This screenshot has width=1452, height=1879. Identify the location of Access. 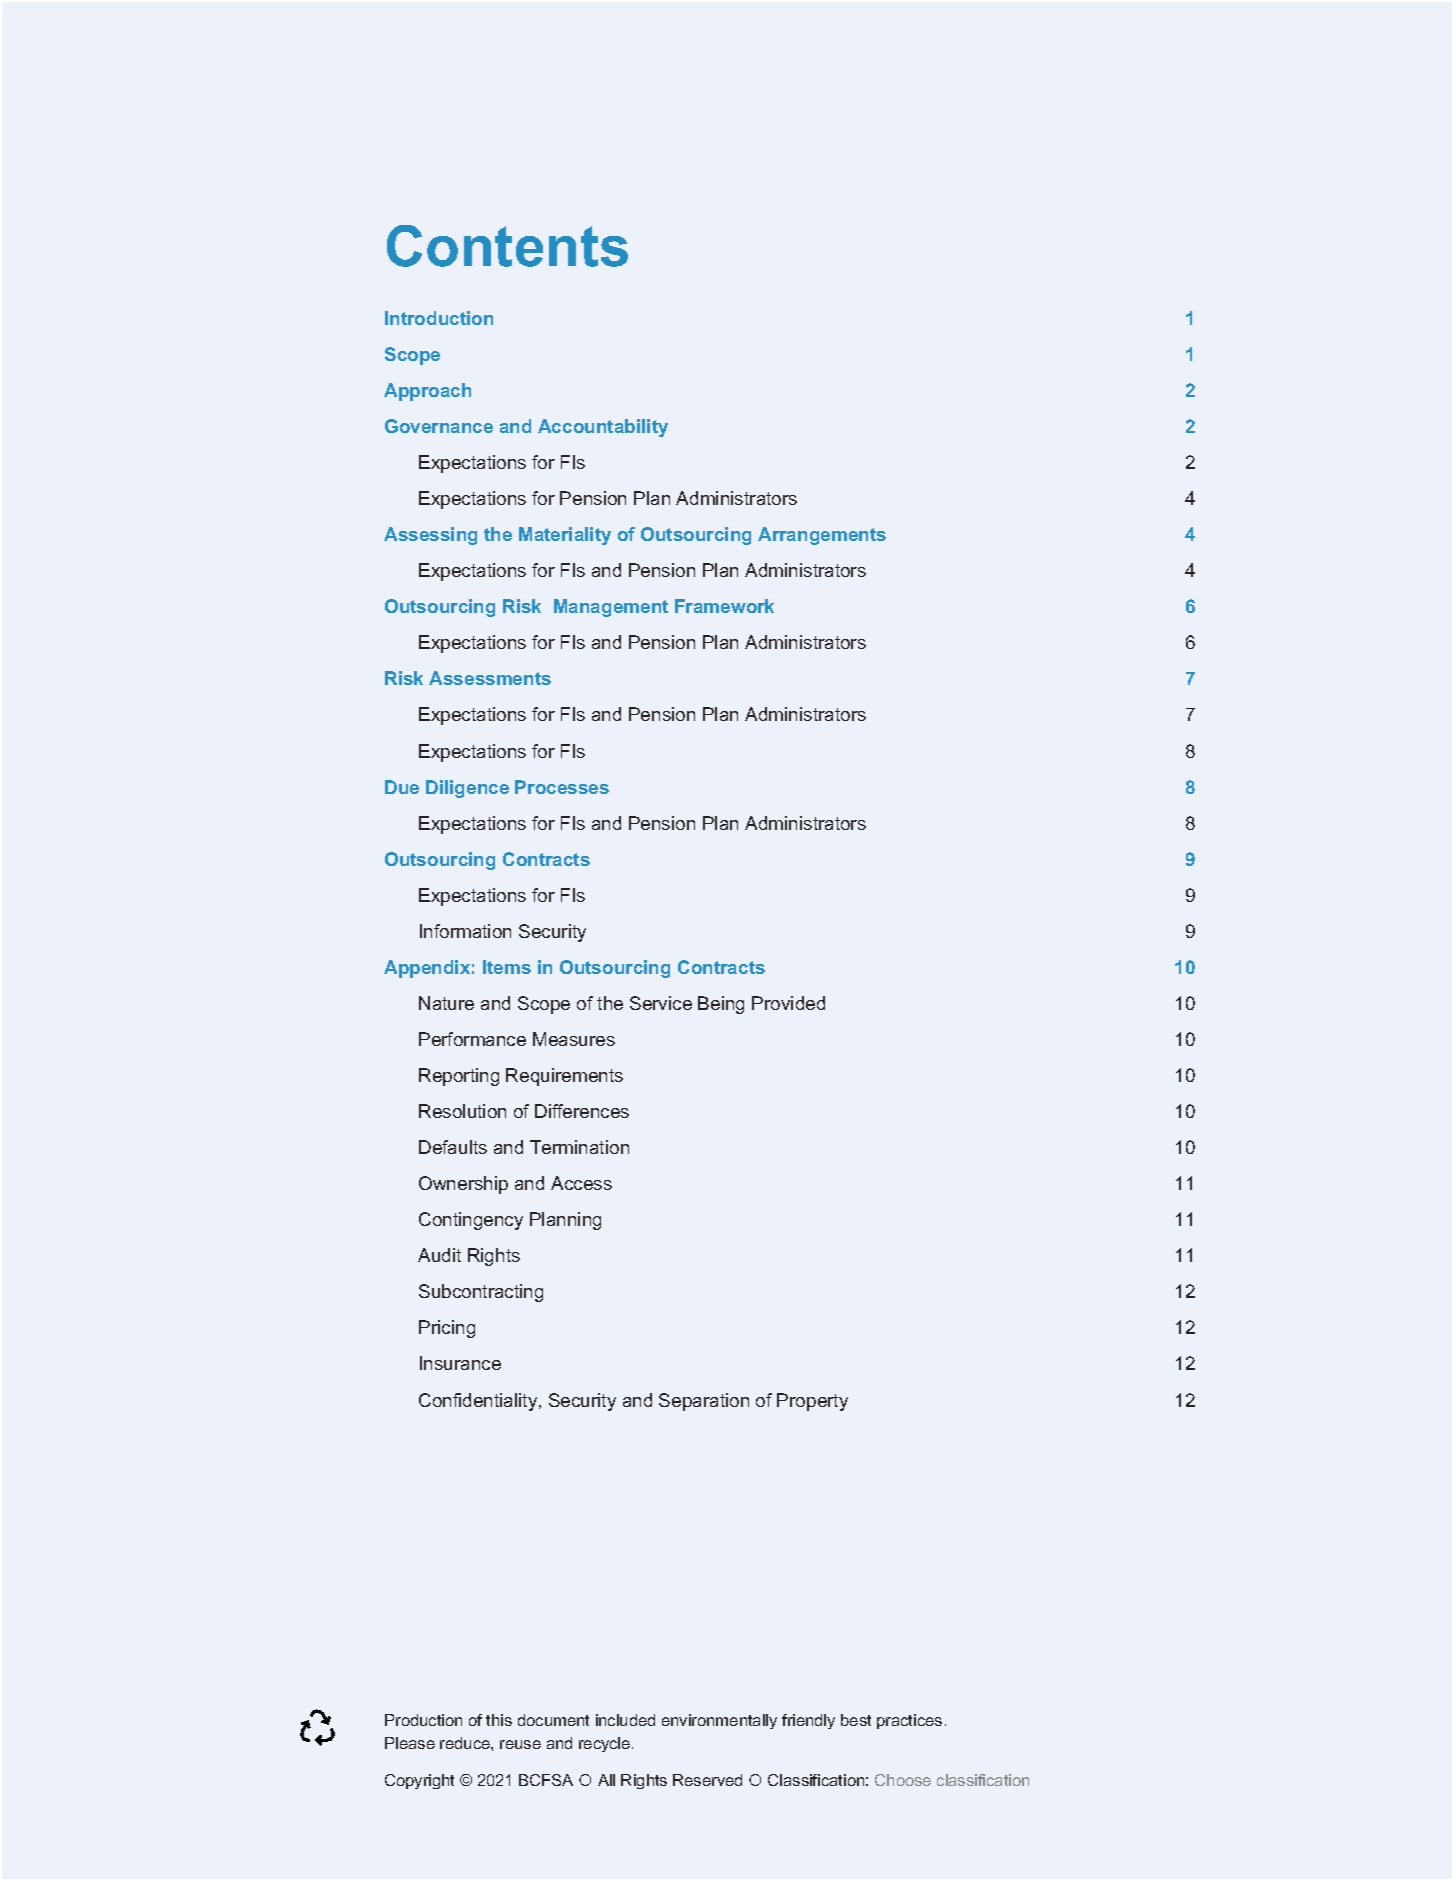
(581, 1183).
